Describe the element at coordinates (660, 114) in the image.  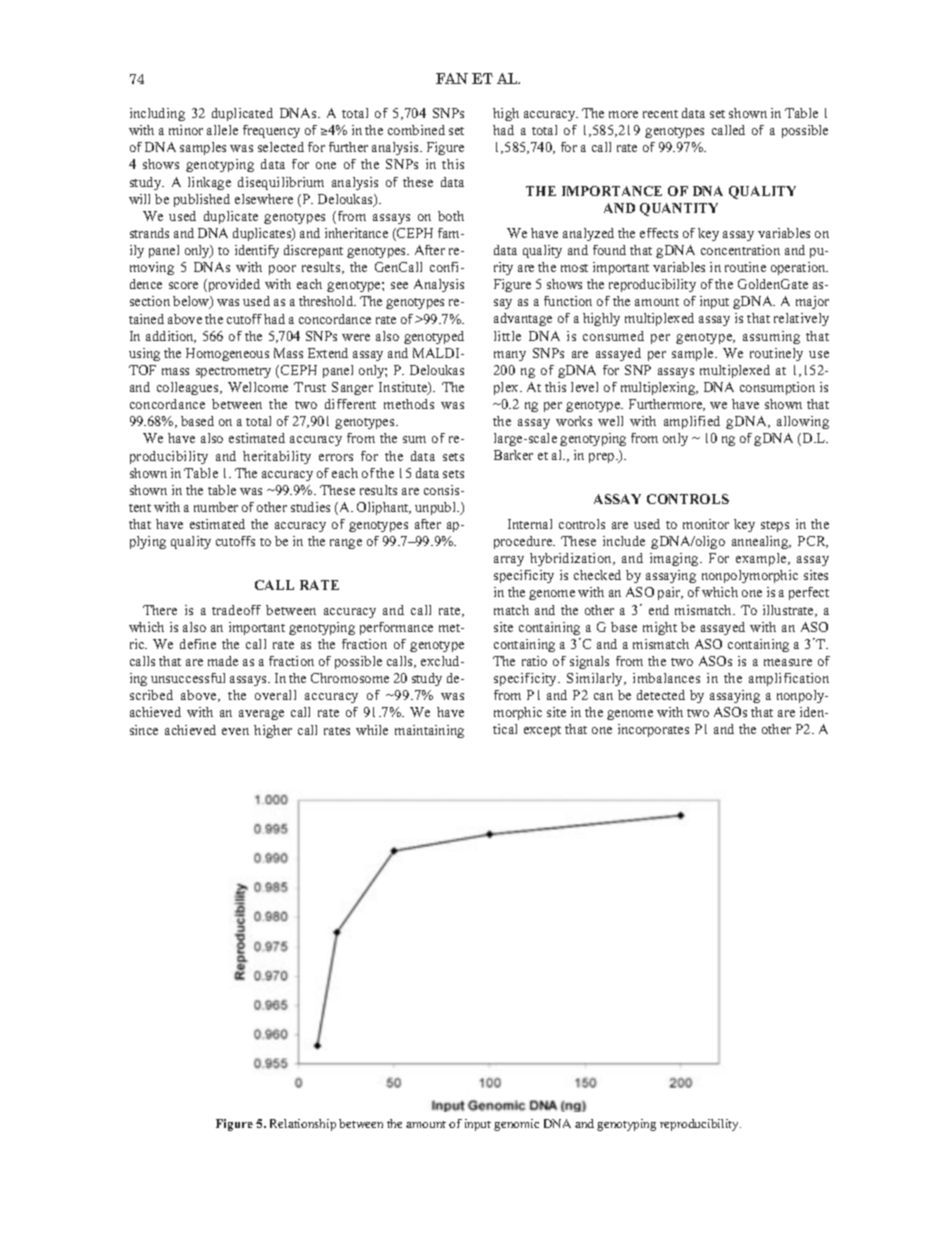
I see `recent` at that location.
